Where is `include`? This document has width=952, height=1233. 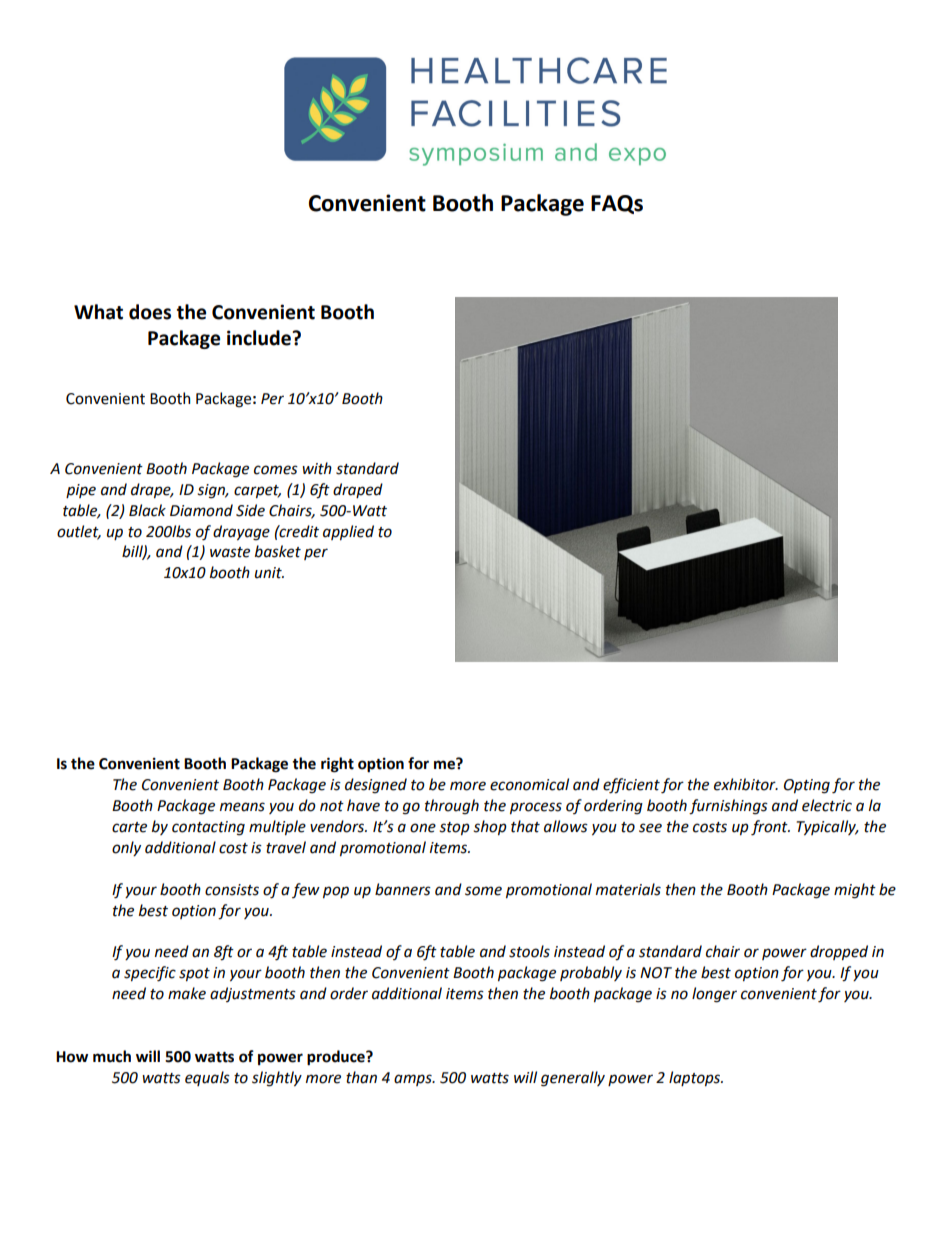
include is located at coordinates (260, 338).
